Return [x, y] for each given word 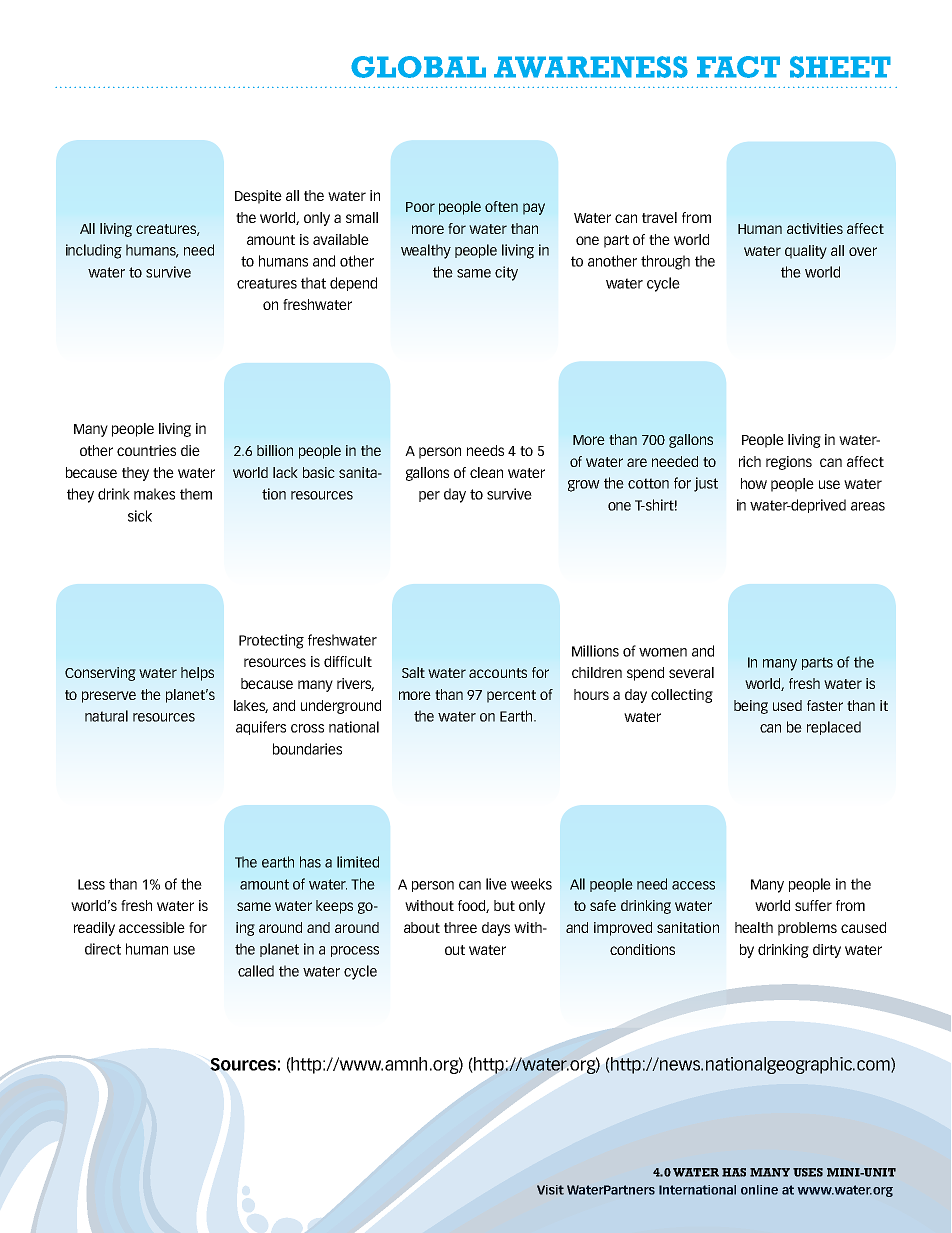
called [256, 971]
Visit [550, 1190]
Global [418, 67]
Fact [738, 67]
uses [808, 1172]
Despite [258, 197]
